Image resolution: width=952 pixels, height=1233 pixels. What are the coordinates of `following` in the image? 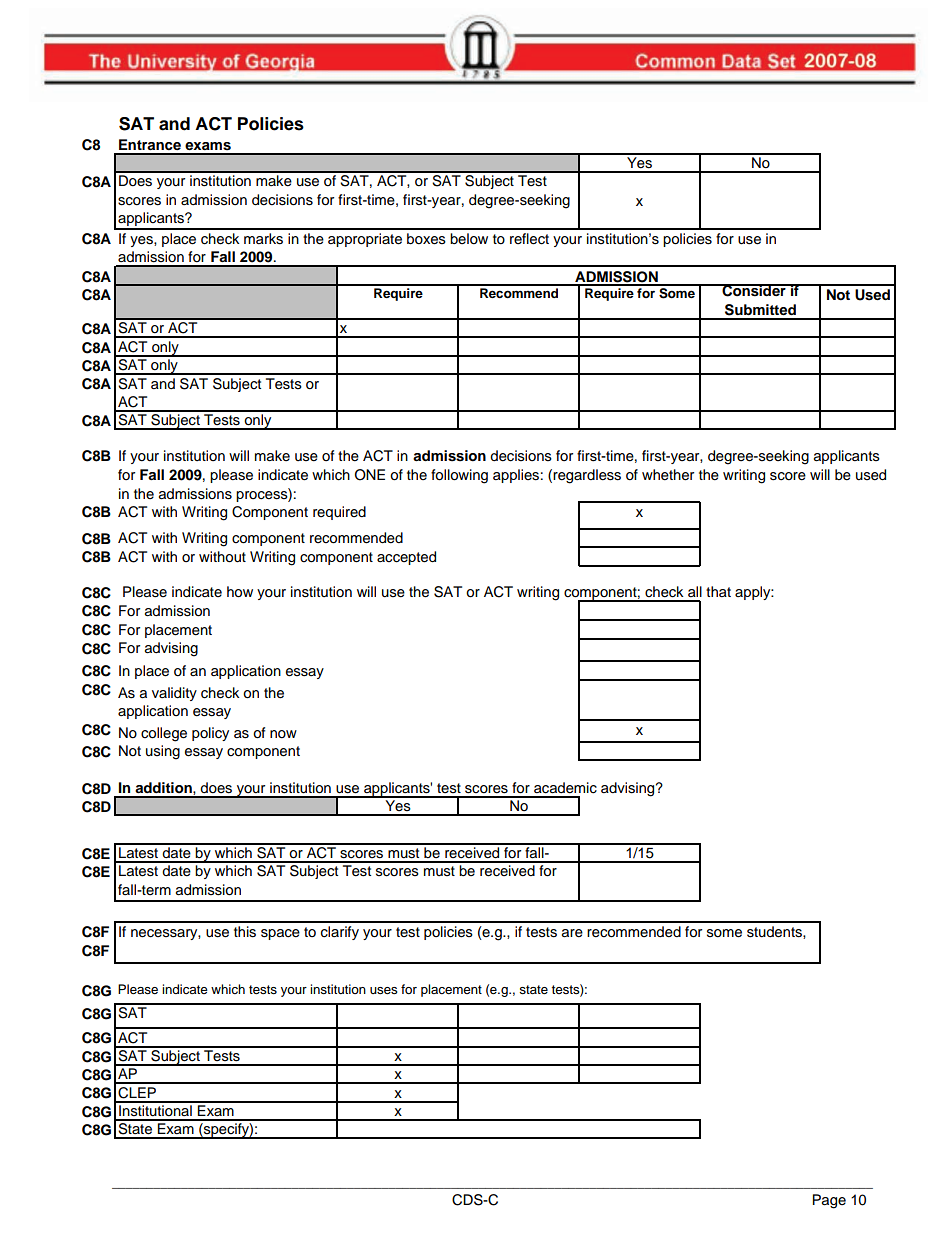 It's located at (459, 476).
